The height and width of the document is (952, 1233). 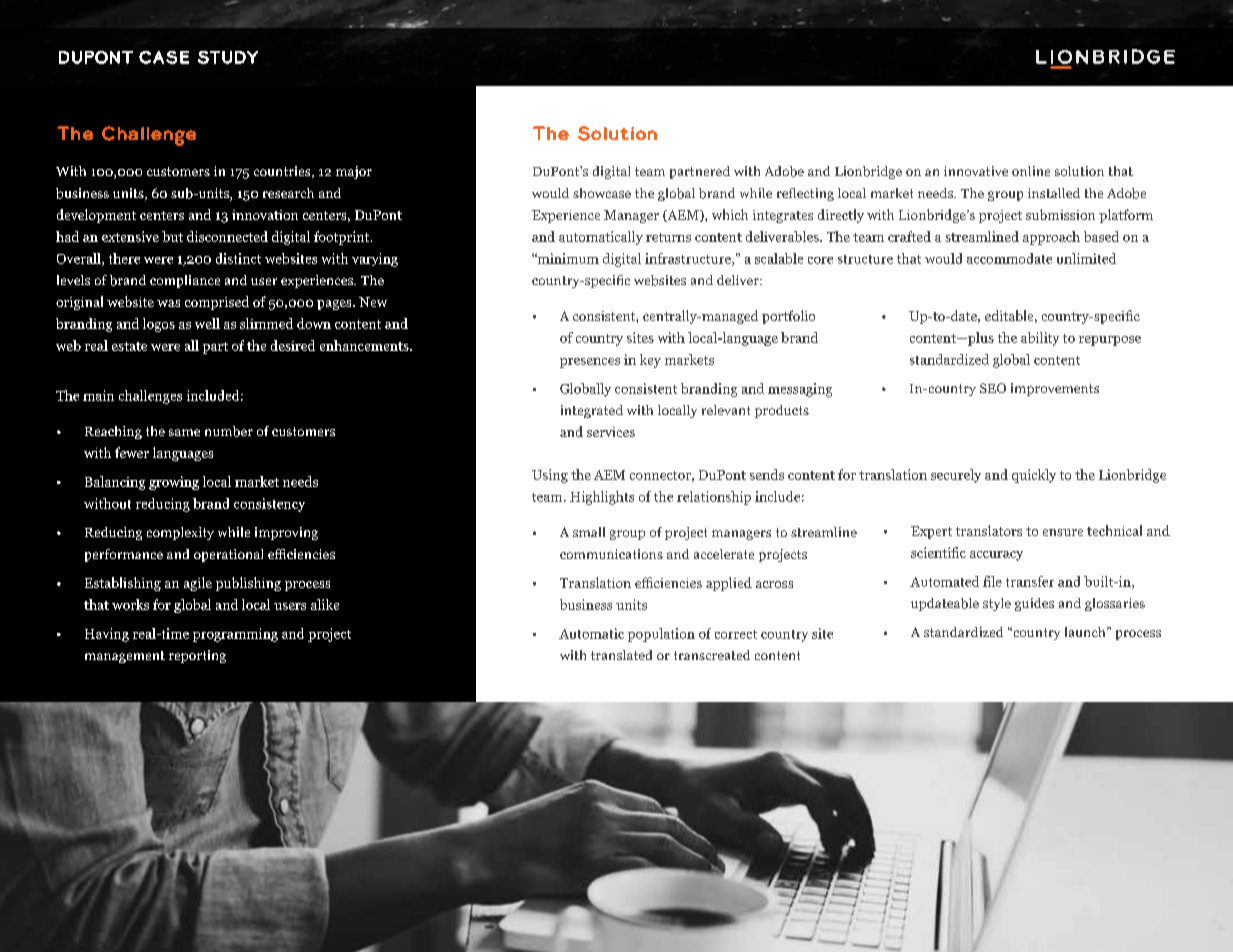 I want to click on major, so click(x=354, y=172).
